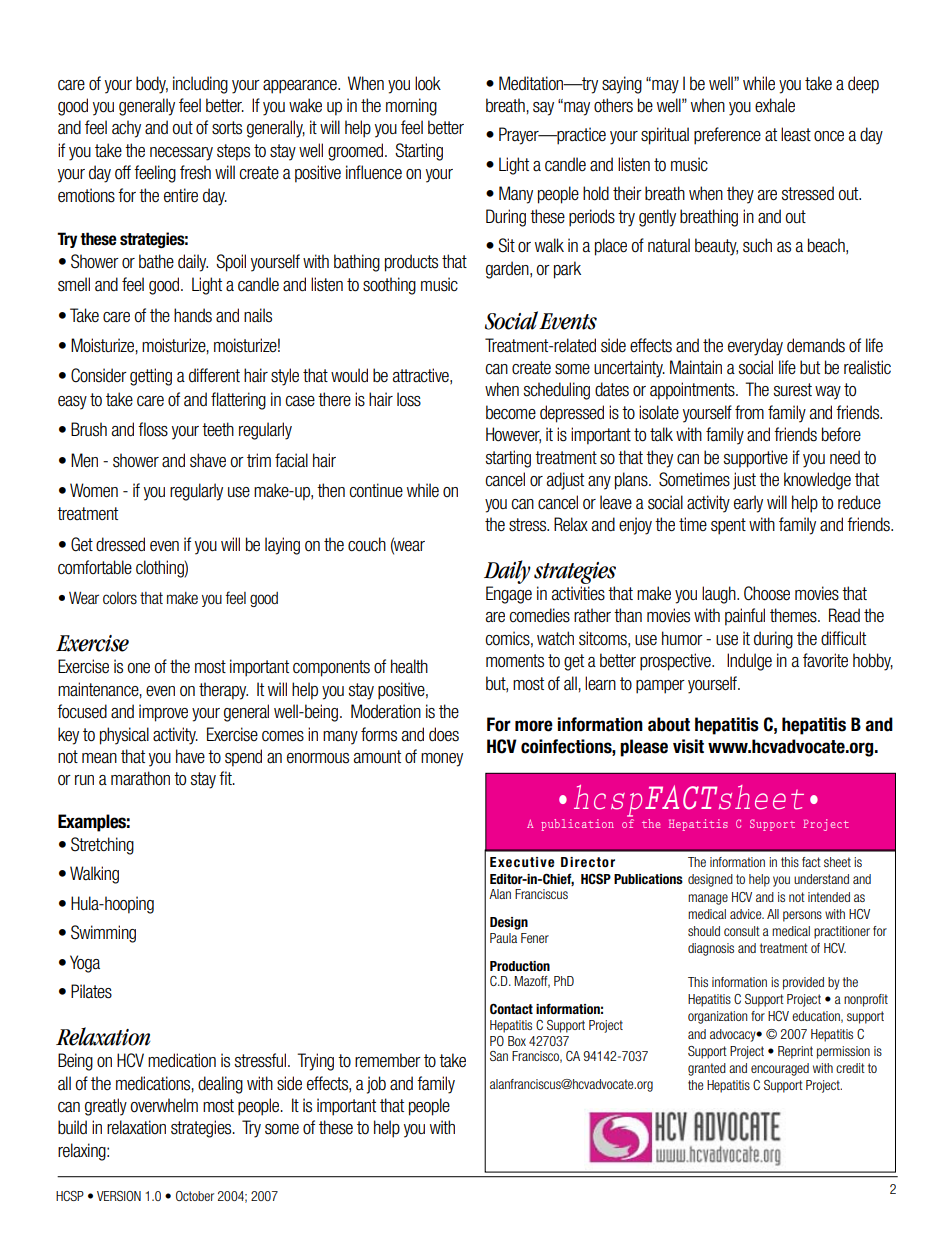 Image resolution: width=952 pixels, height=1233 pixels. What do you see at coordinates (411, 107) in the page?
I see `morning` at bounding box center [411, 107].
